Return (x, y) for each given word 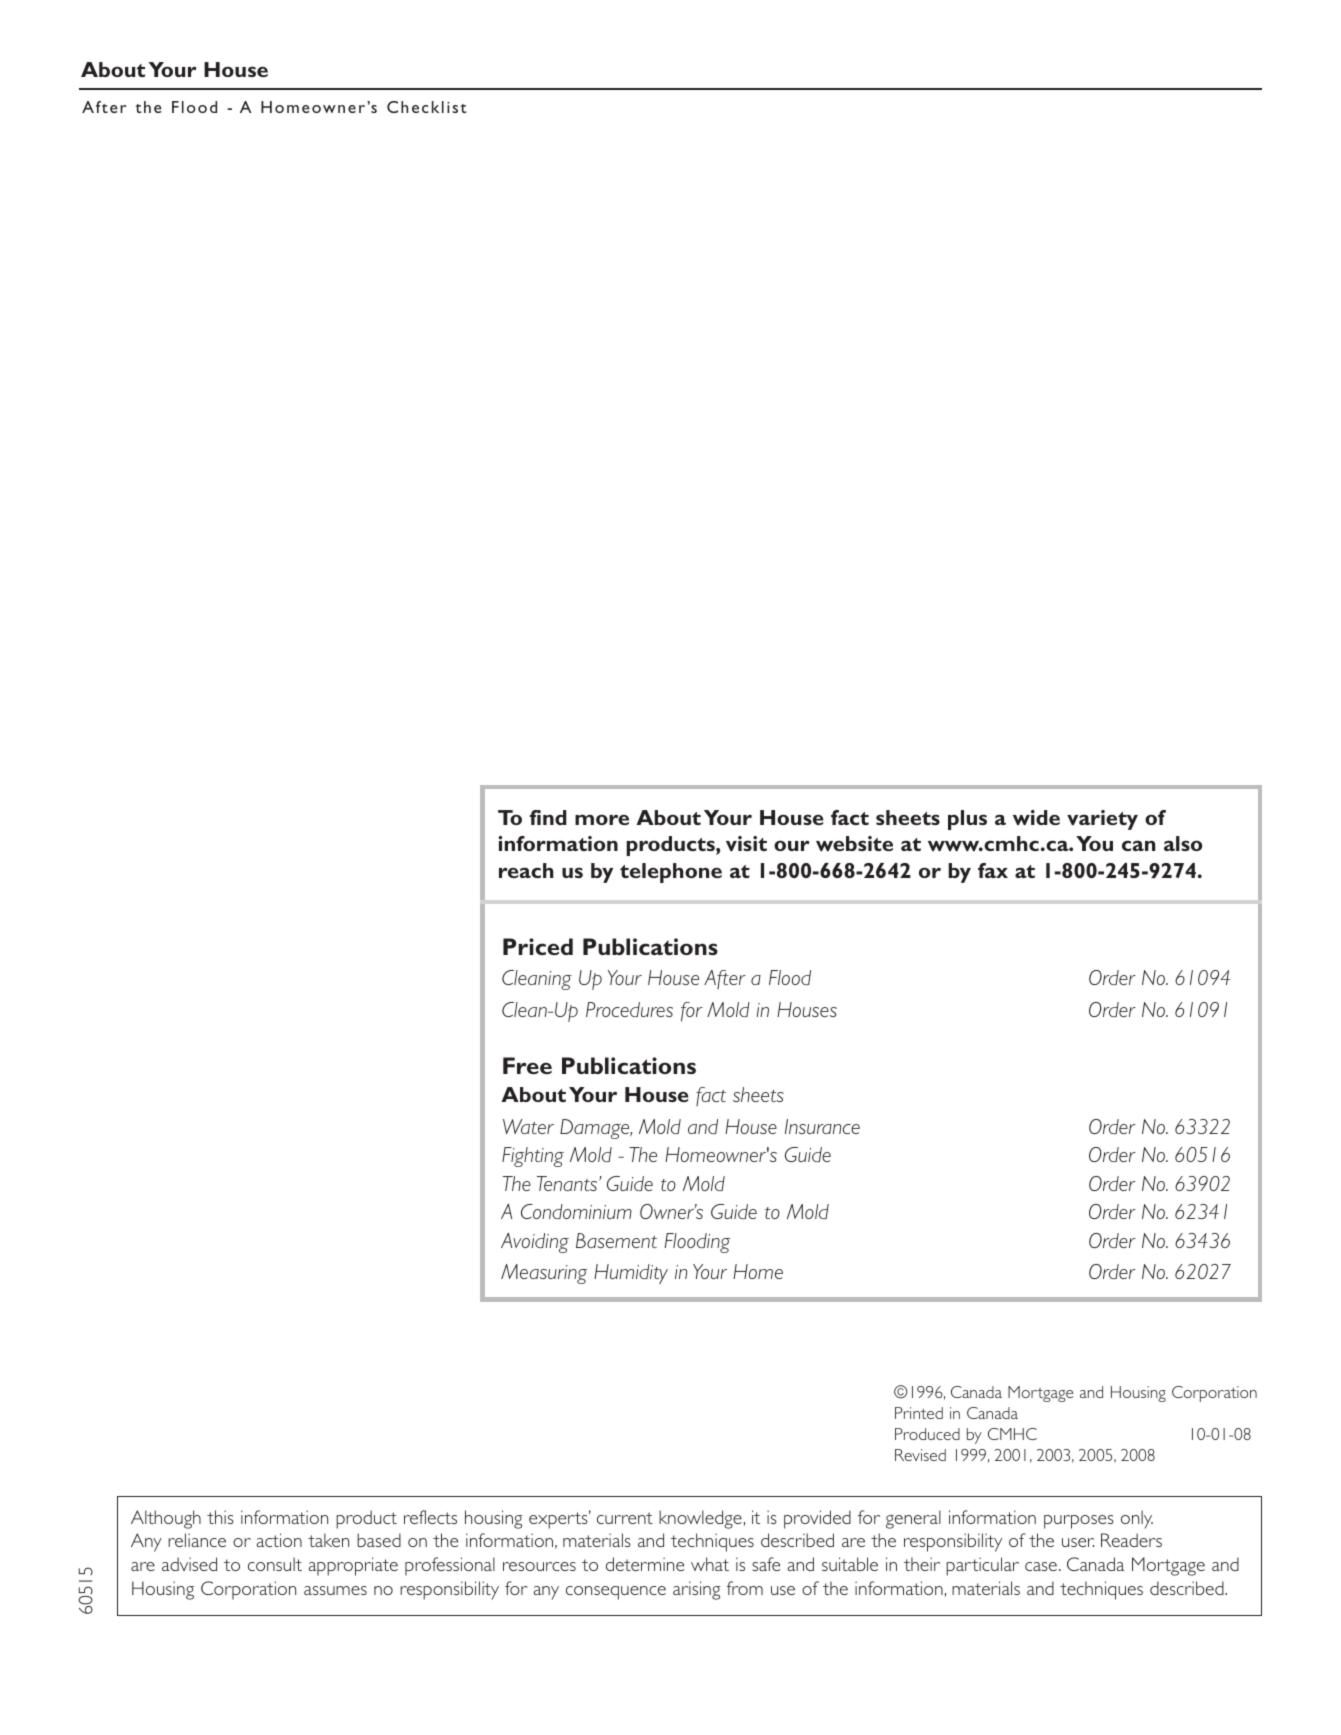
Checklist (427, 107)
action (279, 1540)
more (602, 819)
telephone (671, 873)
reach (526, 870)
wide (1036, 817)
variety (1102, 820)
